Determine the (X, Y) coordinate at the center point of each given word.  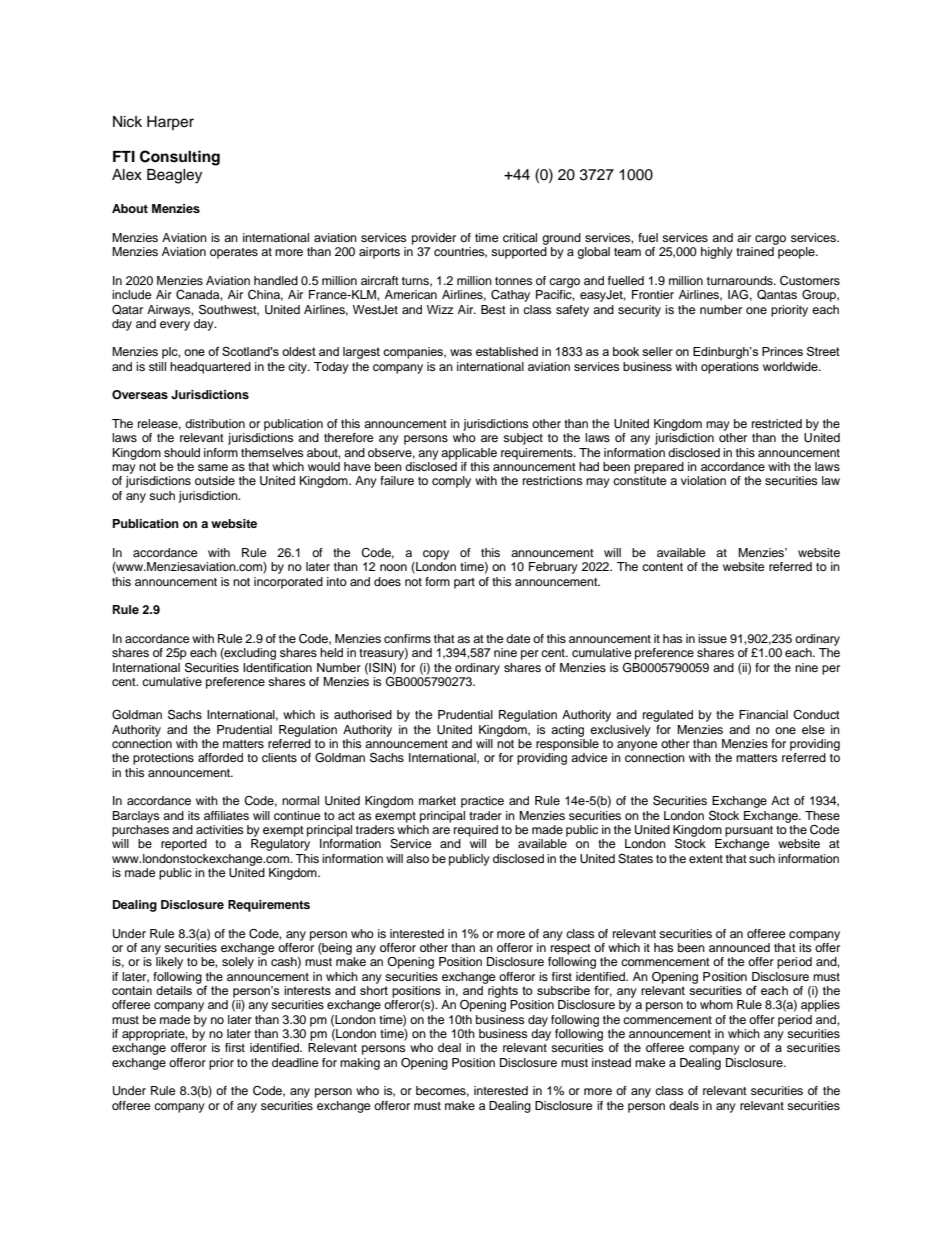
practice (482, 802)
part (464, 583)
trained (755, 251)
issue (712, 638)
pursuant (749, 831)
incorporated (288, 583)
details (174, 990)
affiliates (226, 815)
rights (503, 992)
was (461, 352)
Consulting (180, 158)
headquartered (210, 368)
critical (520, 237)
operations (730, 368)
